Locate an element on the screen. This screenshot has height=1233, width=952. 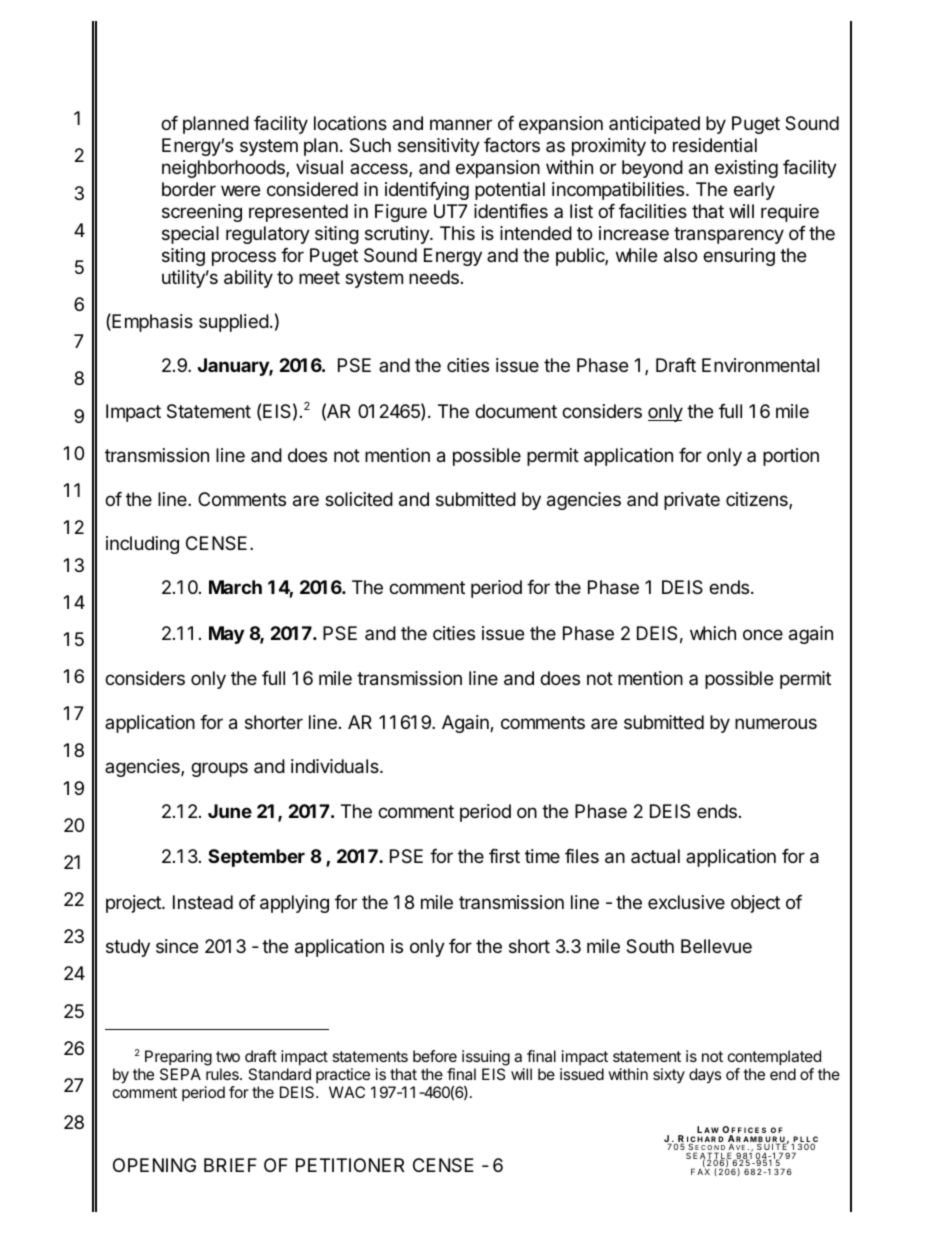
Instead is located at coordinates (203, 902).
